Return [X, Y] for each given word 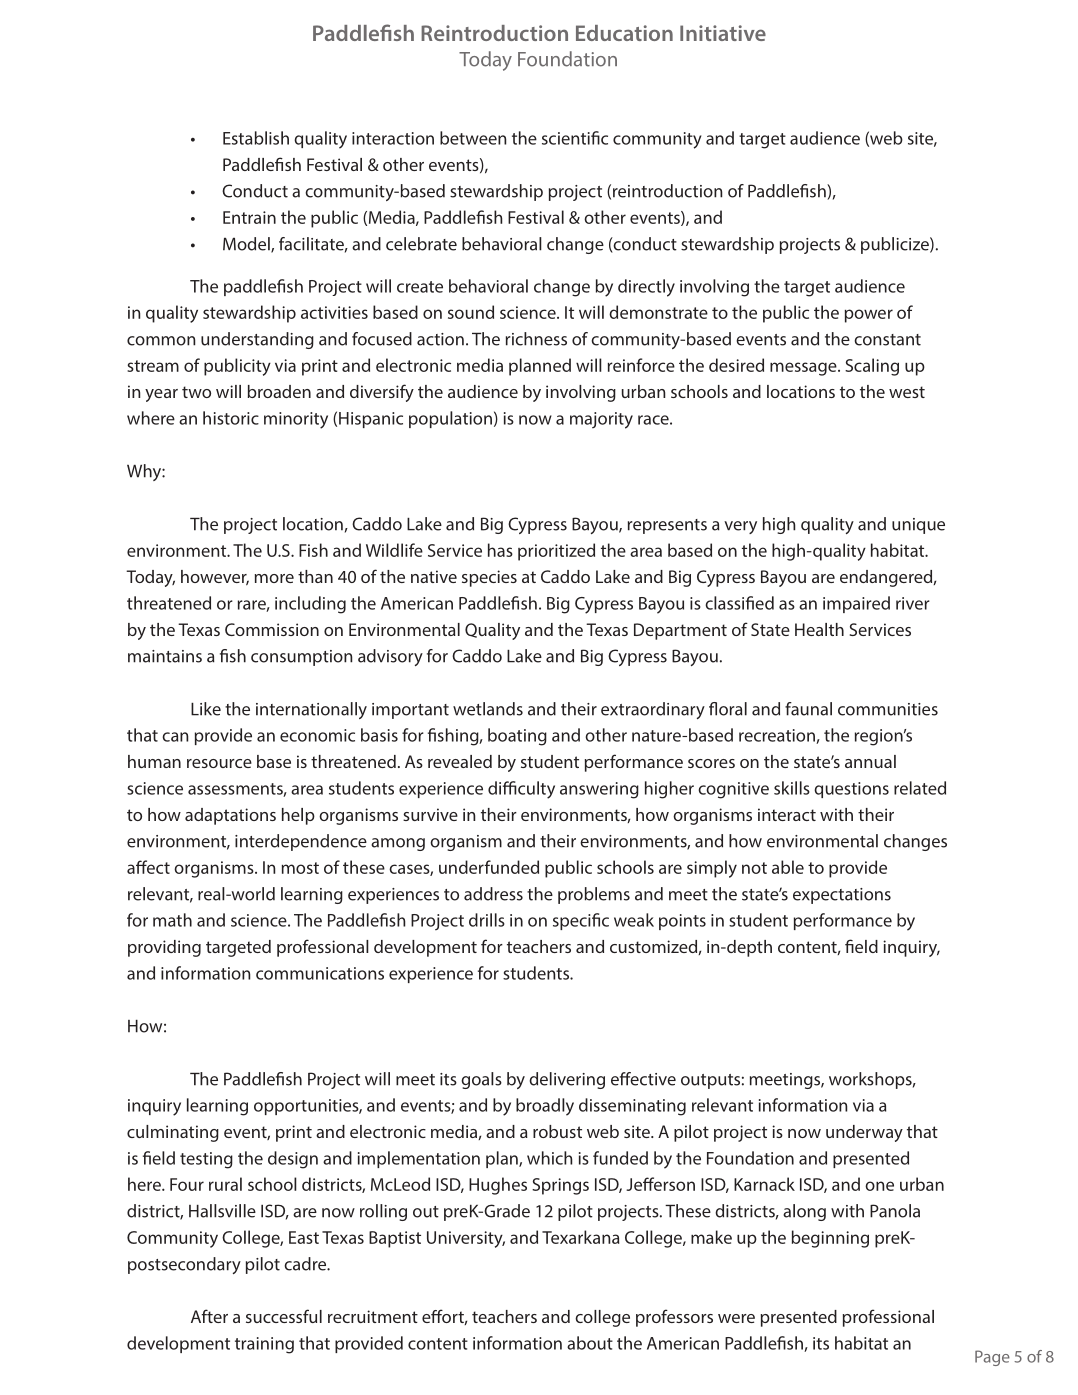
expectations [842, 896]
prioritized [556, 552]
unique [918, 526]
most [300, 868]
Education [624, 33]
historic [231, 418]
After [209, 1316]
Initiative [723, 33]
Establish [256, 138]
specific [581, 921]
